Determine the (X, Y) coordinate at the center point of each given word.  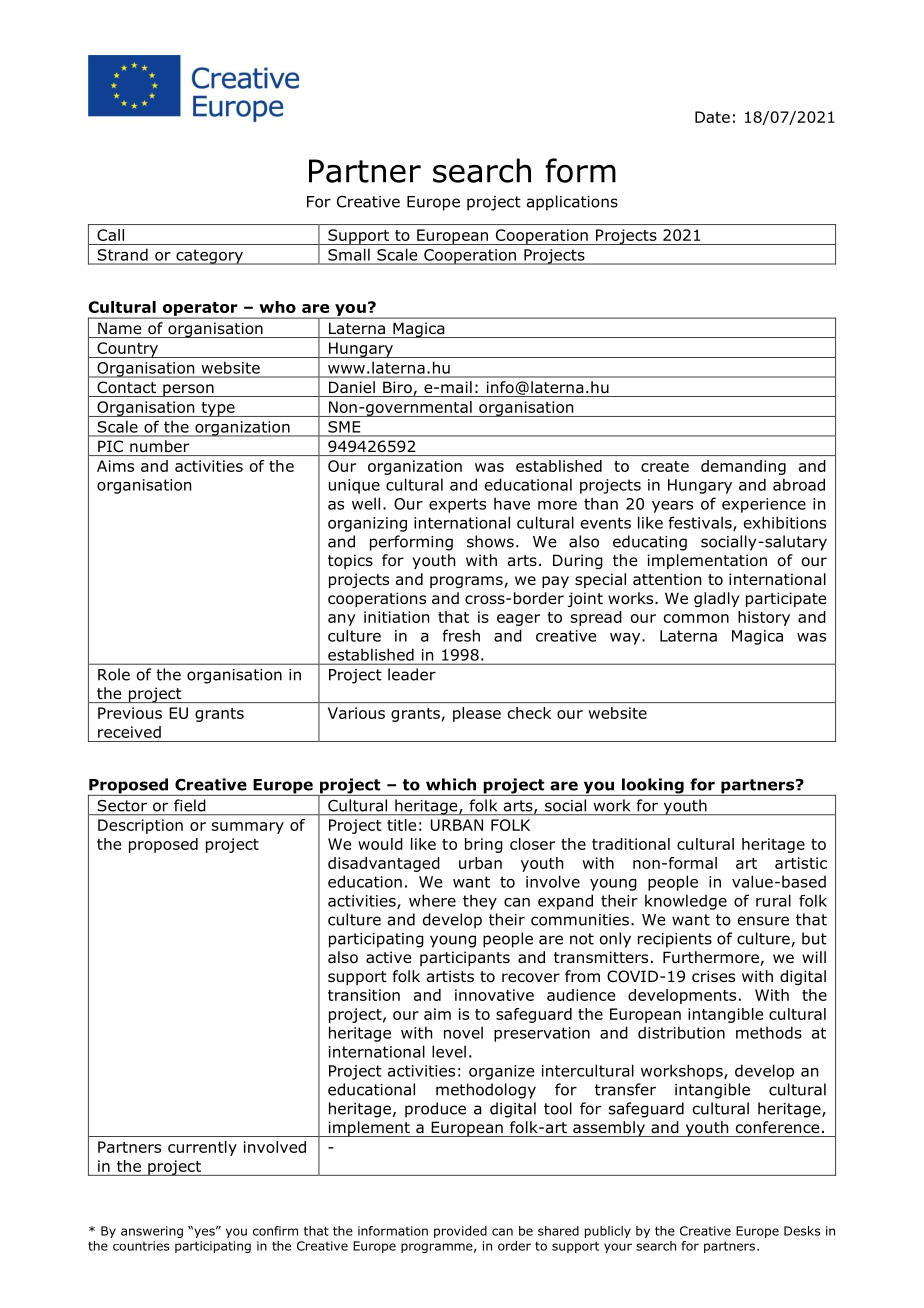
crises (713, 976)
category (209, 257)
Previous (130, 713)
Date (712, 117)
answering (152, 1232)
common (696, 618)
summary (248, 828)
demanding (743, 467)
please (477, 714)
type (218, 409)
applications (572, 203)
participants (465, 958)
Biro (397, 387)
